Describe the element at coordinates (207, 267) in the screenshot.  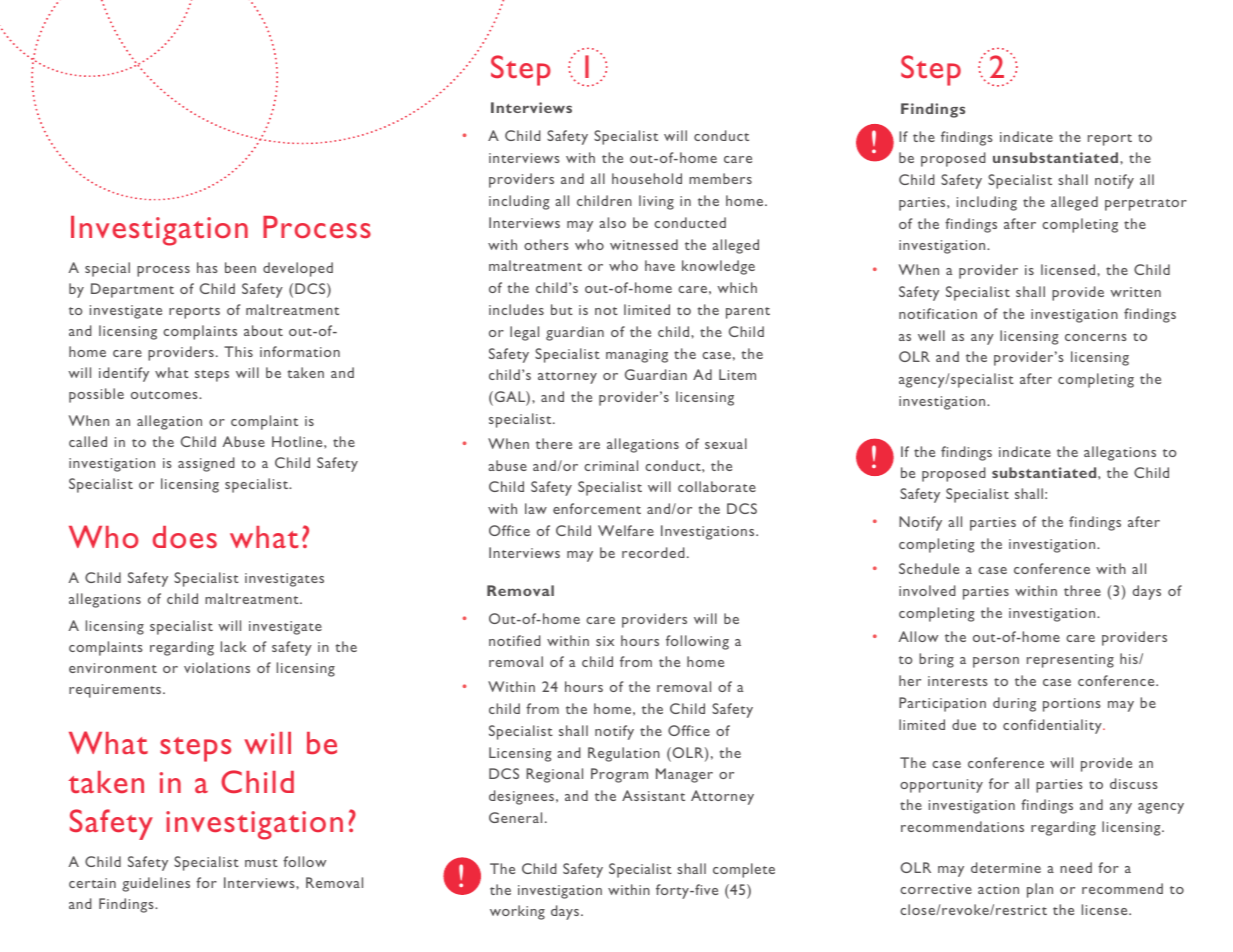
I see `has` at that location.
